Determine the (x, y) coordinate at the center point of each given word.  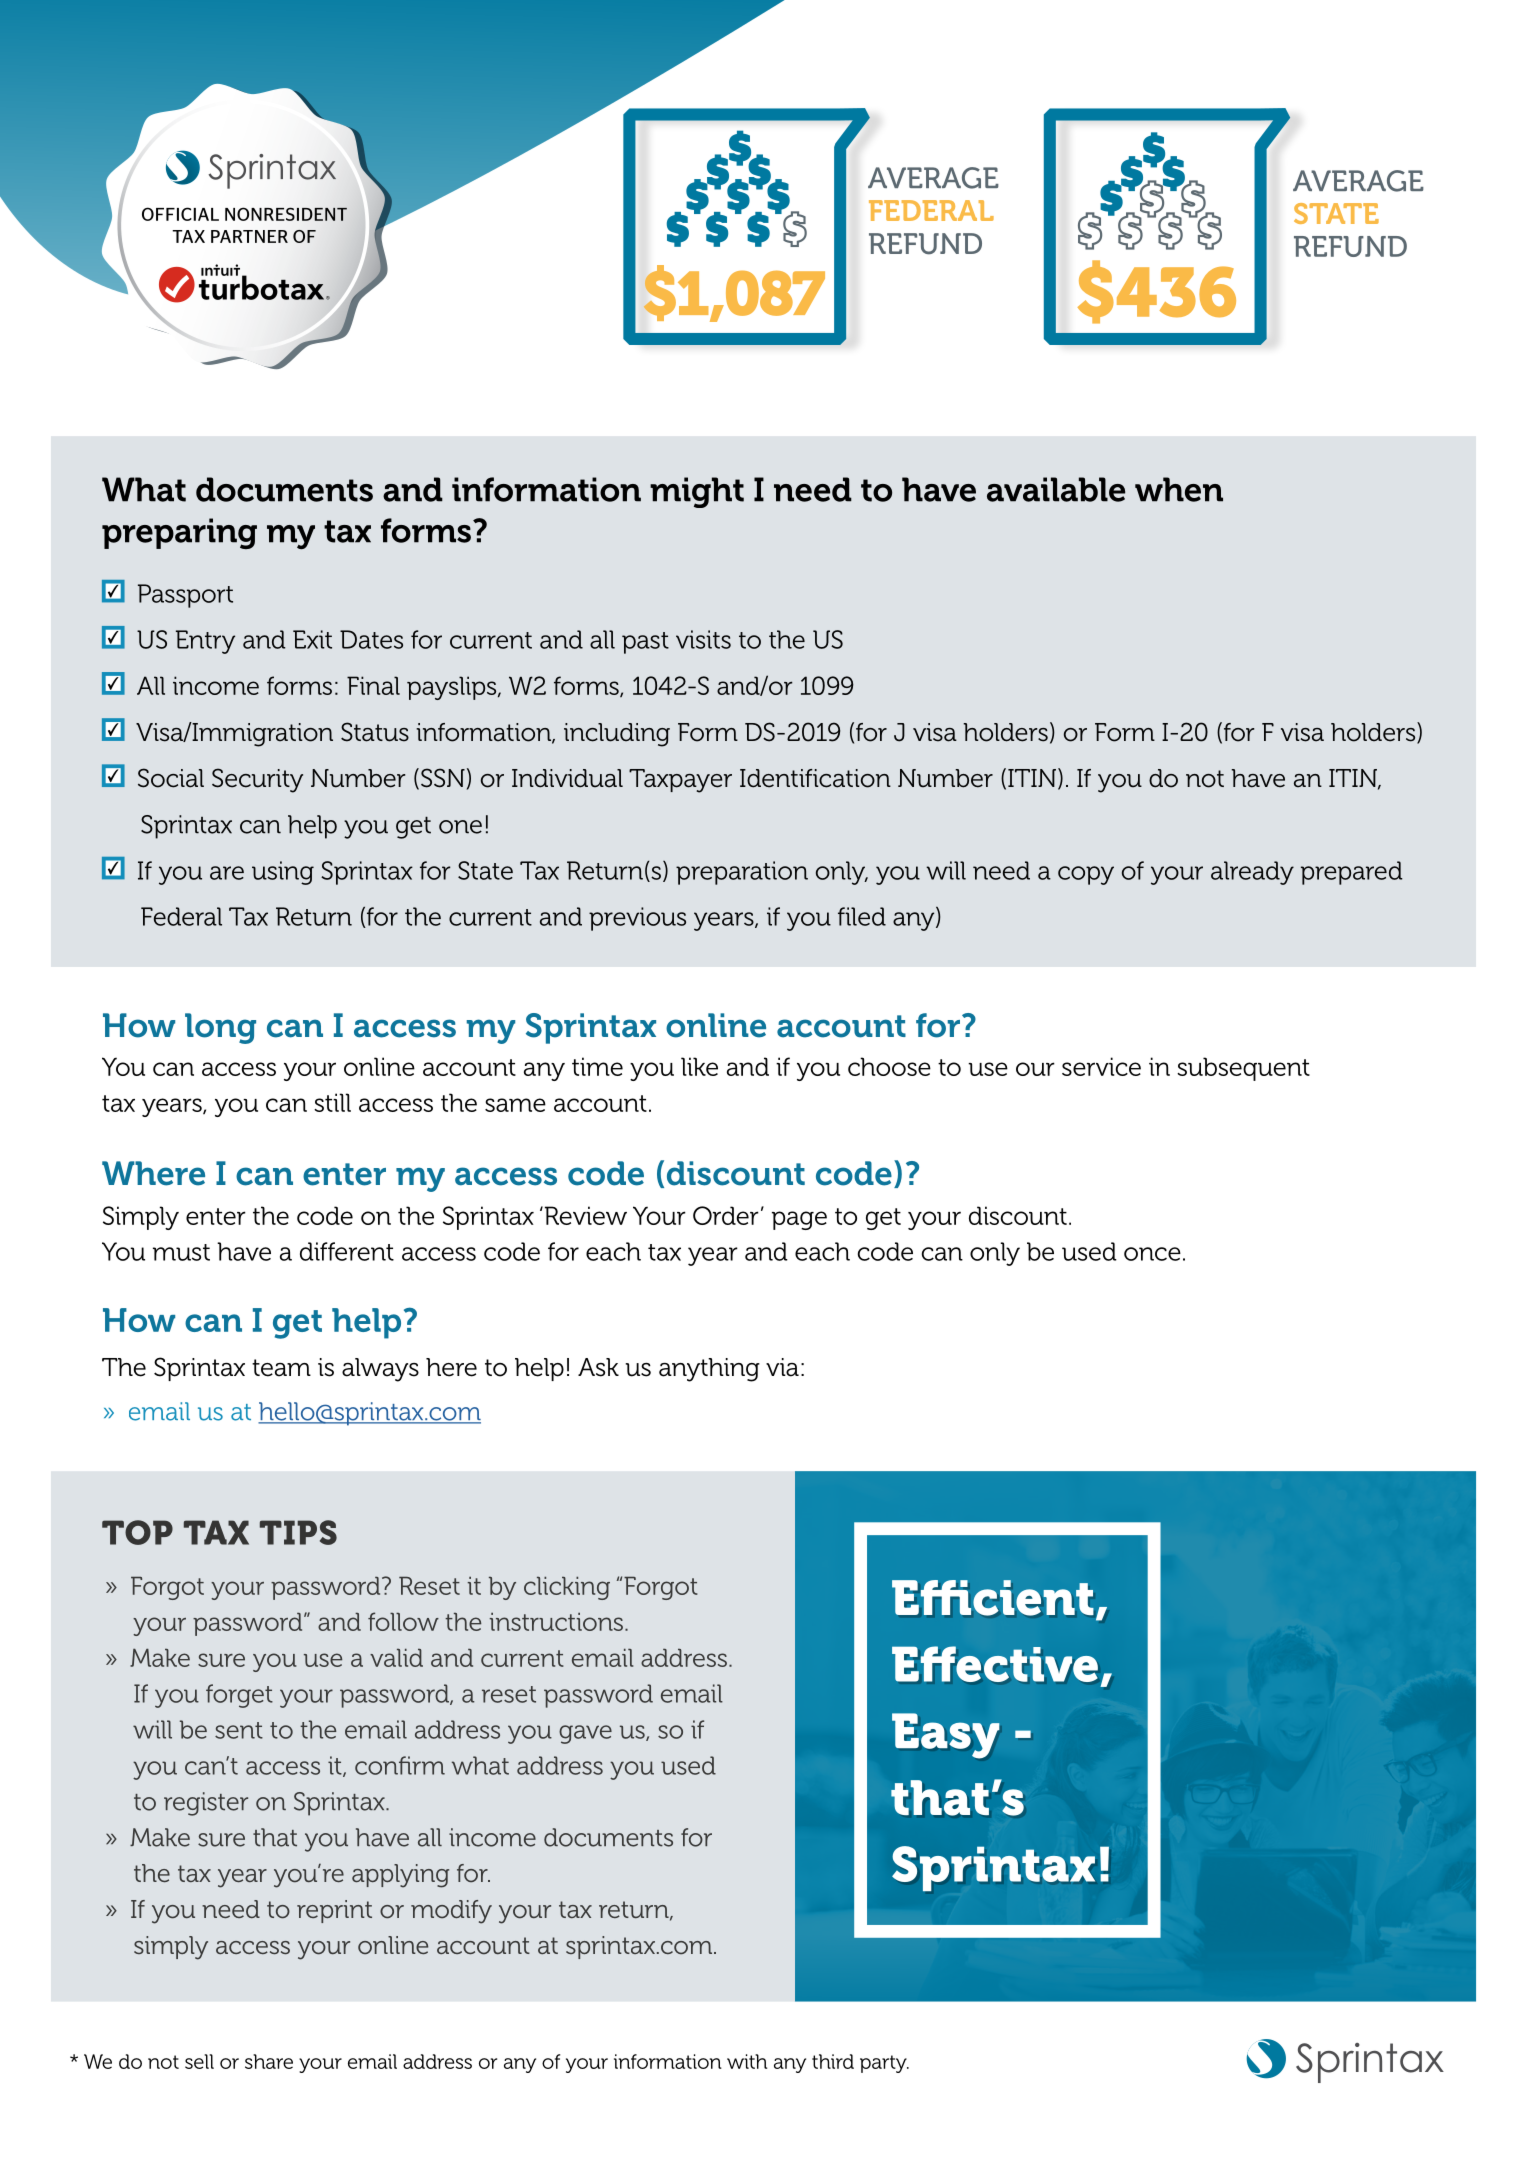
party (884, 2064)
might (697, 492)
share (269, 2061)
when (1179, 489)
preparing (179, 533)
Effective (995, 1664)
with (747, 2061)
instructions (557, 1621)
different (347, 1251)
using (283, 873)
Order (726, 1215)
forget (239, 1696)
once (1152, 1254)
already (1252, 873)
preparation (742, 873)
